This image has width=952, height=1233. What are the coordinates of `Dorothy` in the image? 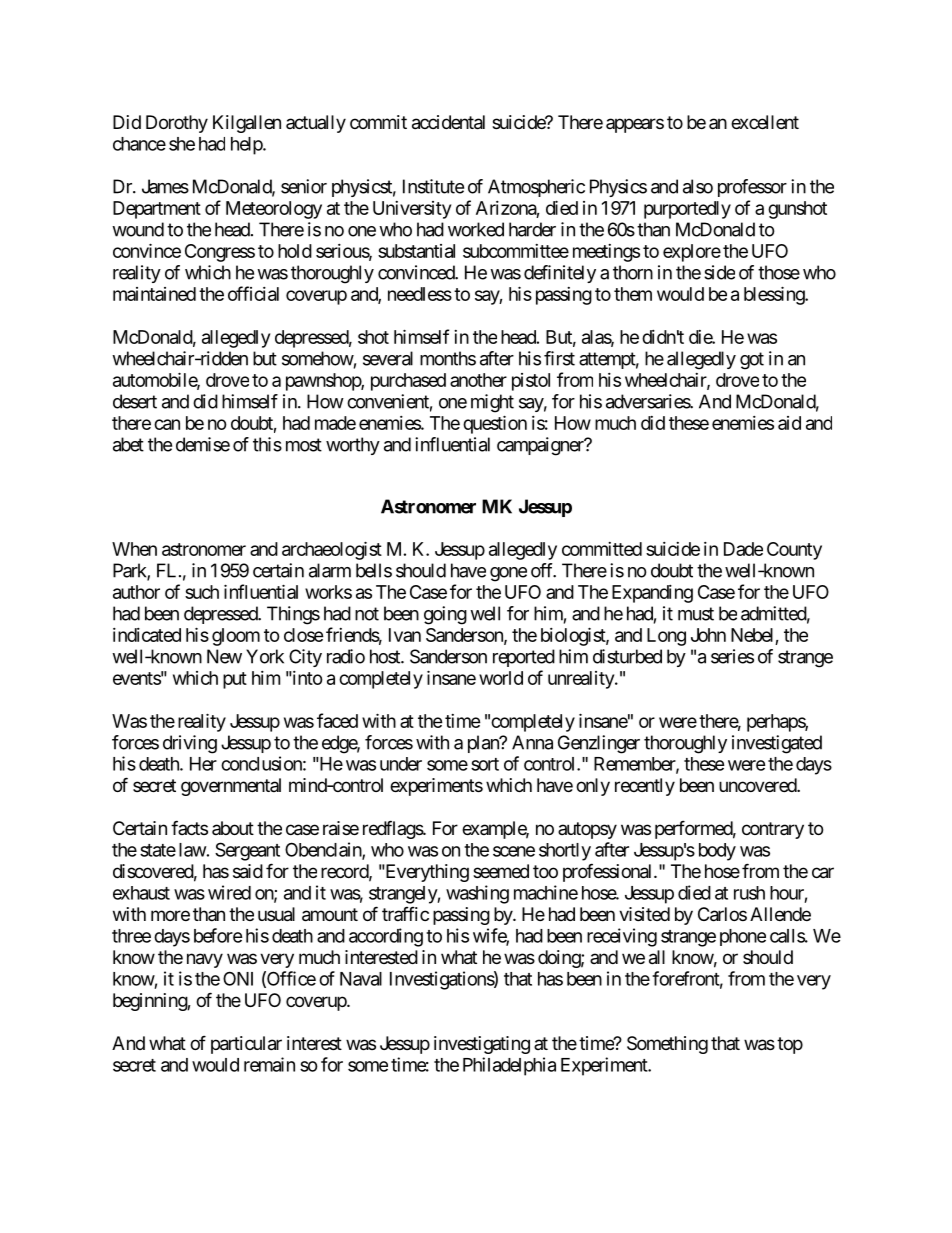 It's located at (177, 124).
